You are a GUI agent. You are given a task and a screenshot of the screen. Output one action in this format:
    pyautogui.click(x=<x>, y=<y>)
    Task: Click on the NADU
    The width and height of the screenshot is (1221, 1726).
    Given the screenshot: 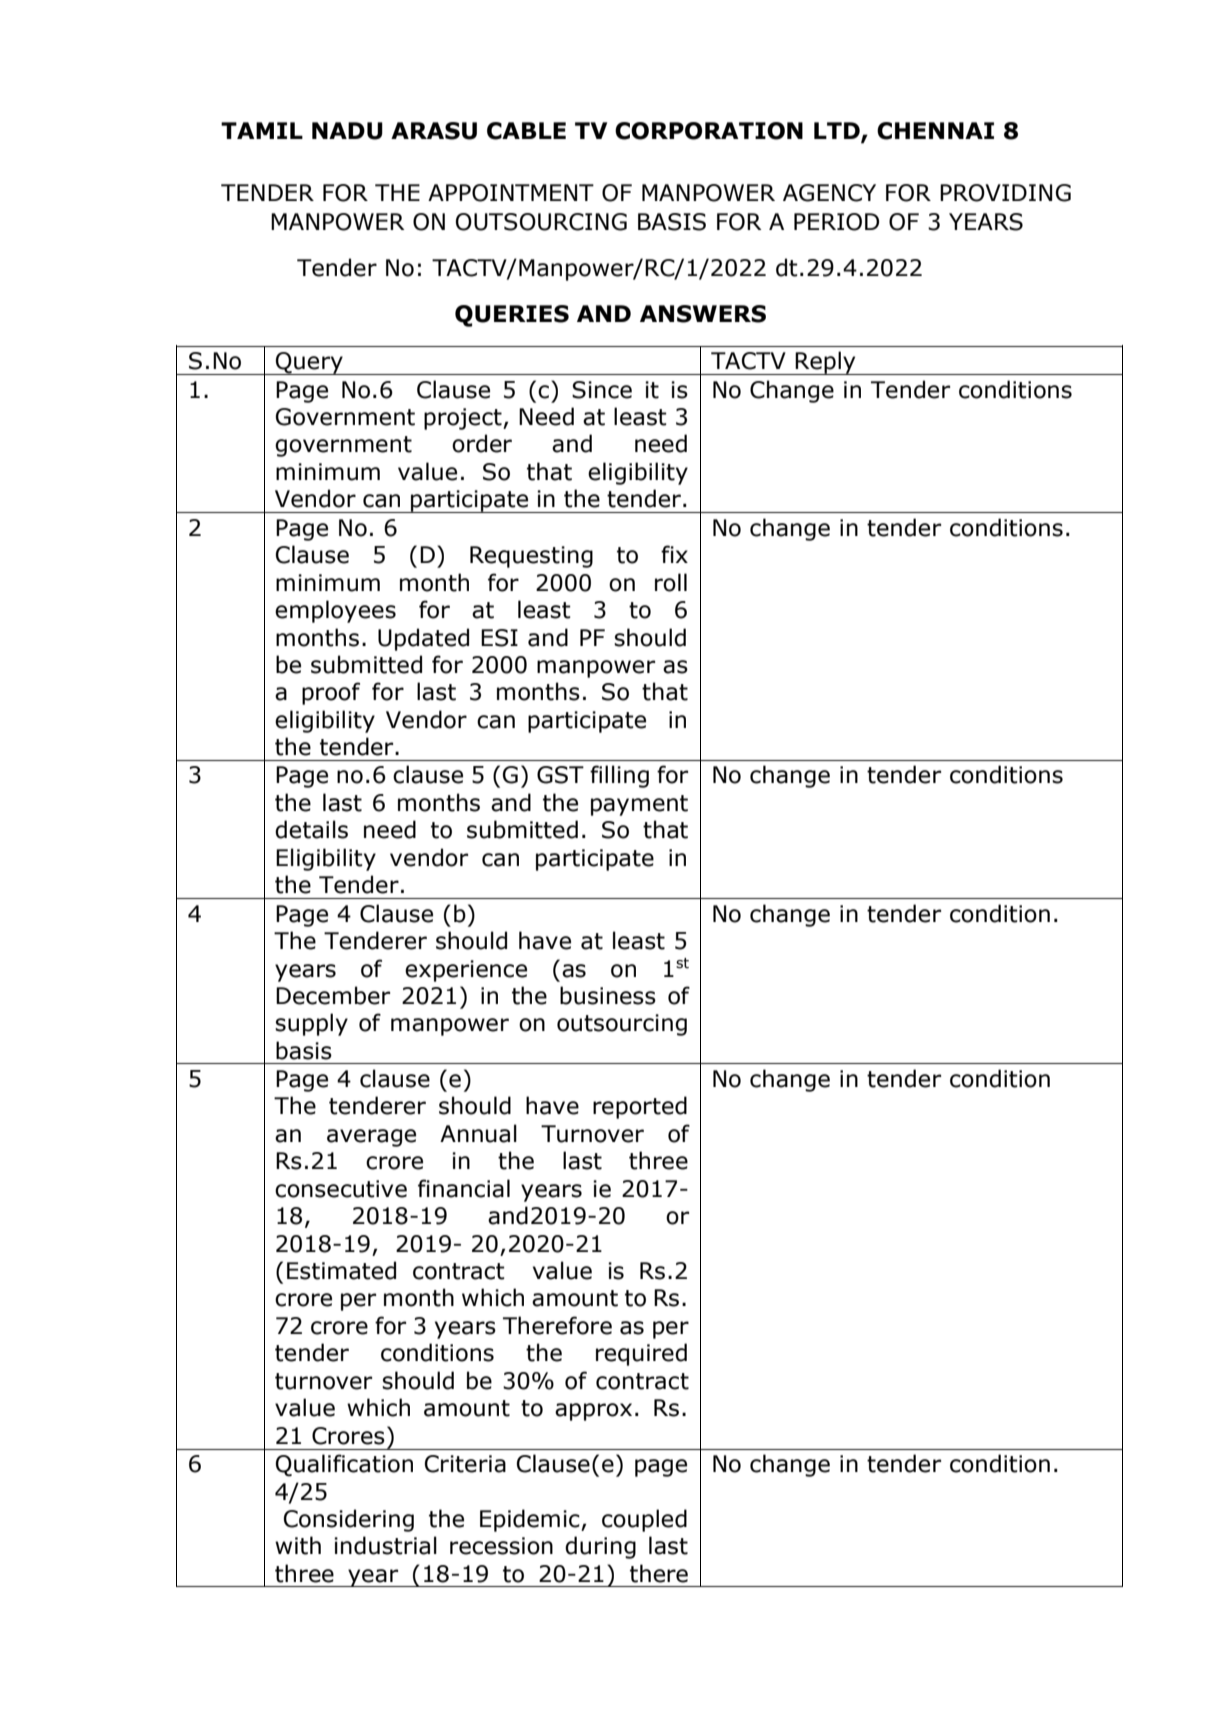 What is the action you would take?
    pyautogui.click(x=347, y=131)
